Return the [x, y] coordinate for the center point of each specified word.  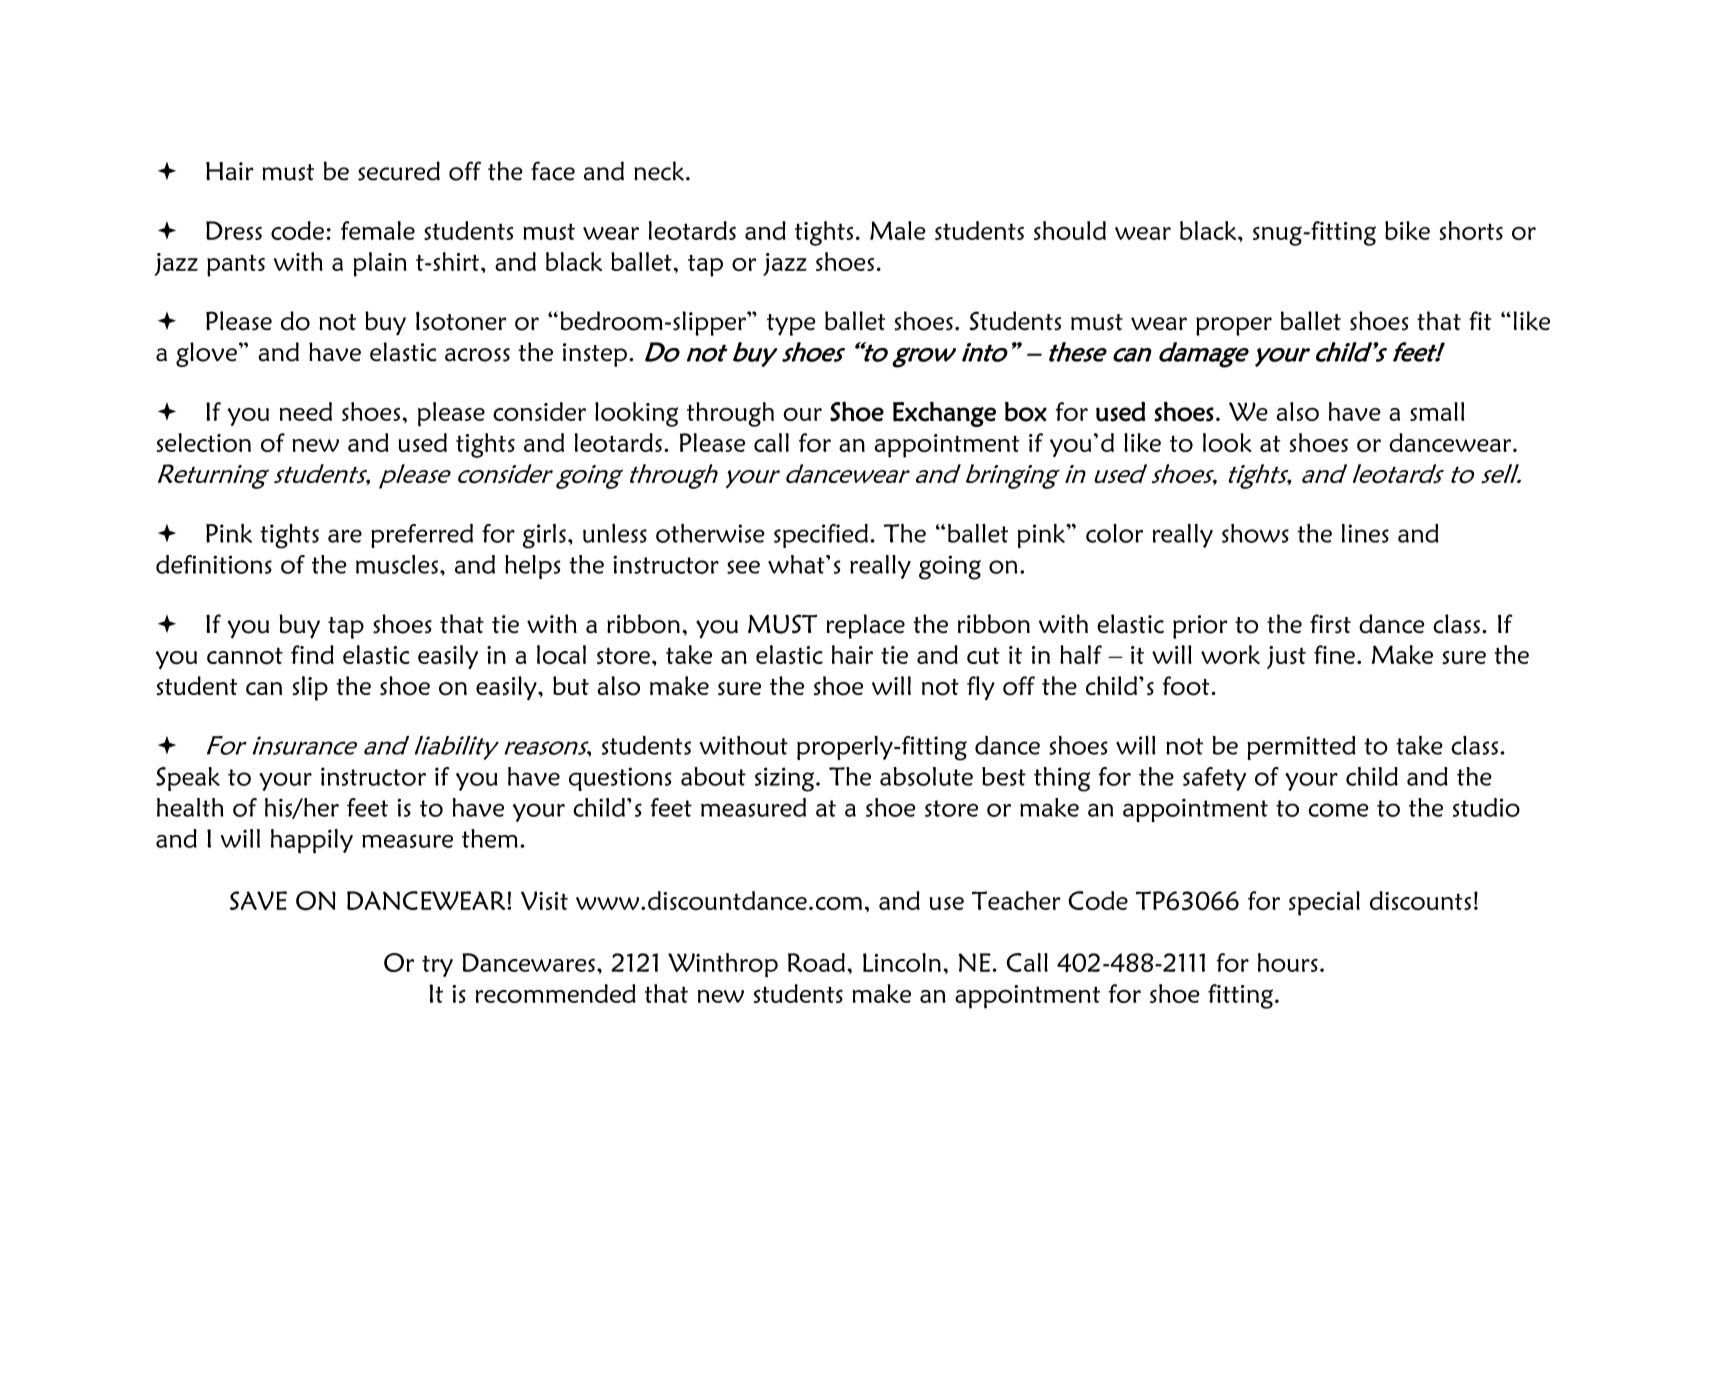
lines [1365, 533]
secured [399, 171]
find [312, 654]
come [1338, 810]
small [1437, 411]
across [477, 355]
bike [1407, 230]
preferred [422, 536]
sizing [784, 779]
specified [821, 536]
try [437, 966]
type [791, 325]
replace [866, 626]
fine [1334, 654]
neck [659, 171]
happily [312, 841]
